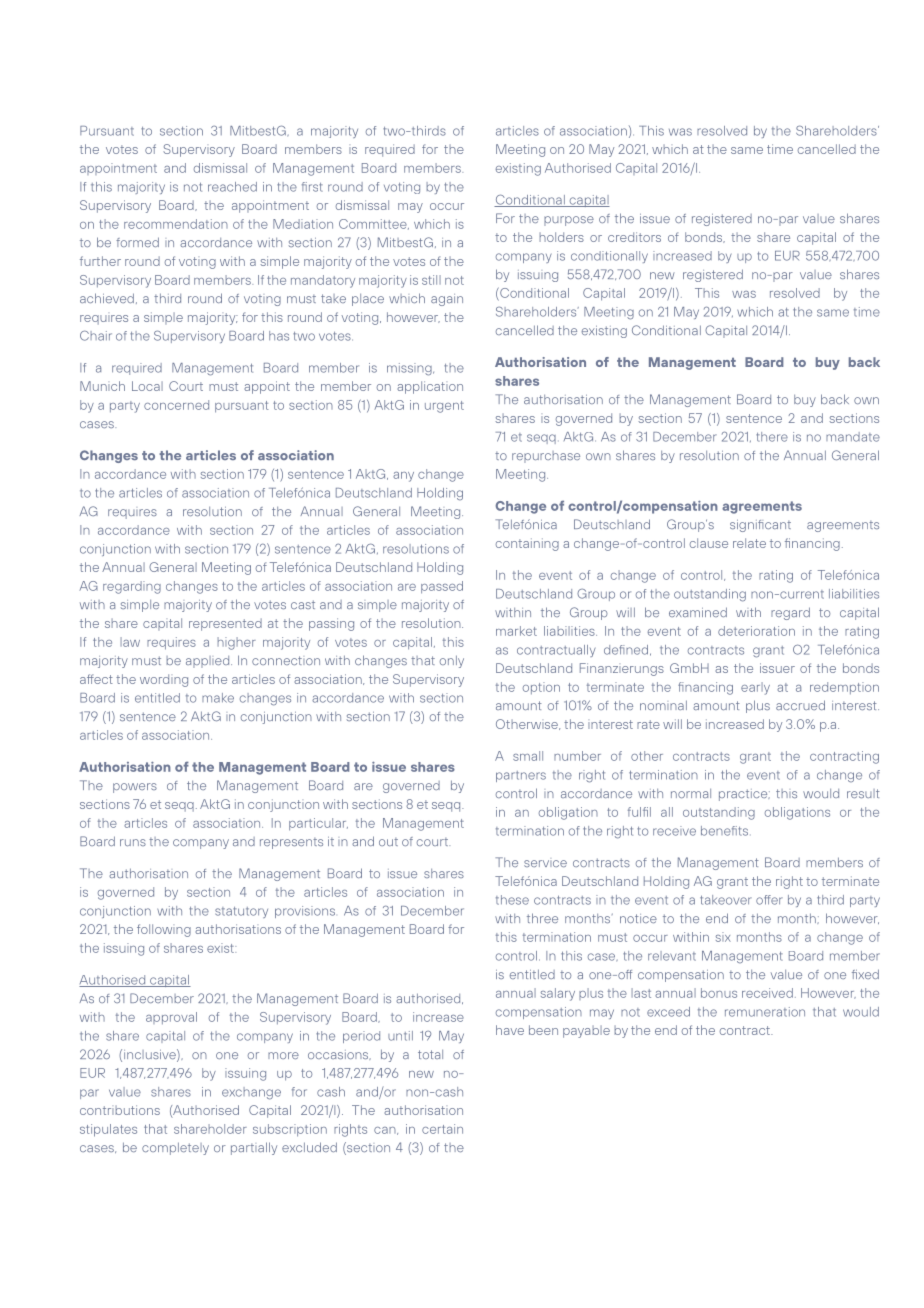 Image resolution: width=924 pixels, height=1308 pixels. Describe the element at coordinates (175, 1148) in the screenshot. I see `completely` at that location.
